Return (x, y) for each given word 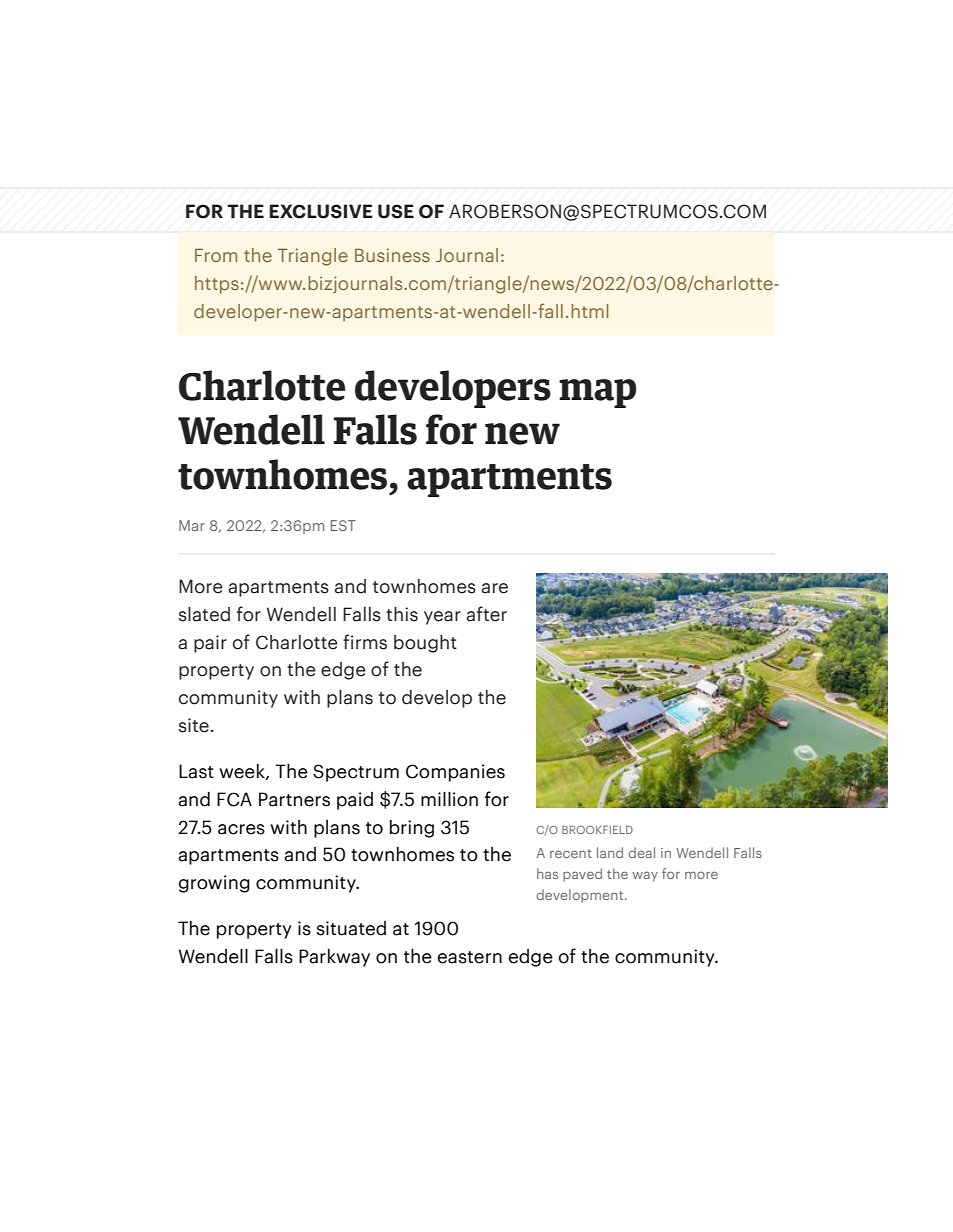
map (597, 393)
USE (396, 211)
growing (214, 884)
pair (210, 644)
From (216, 255)
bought (425, 644)
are (494, 588)
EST (343, 525)
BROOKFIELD (597, 829)
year (442, 618)
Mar (192, 525)
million (449, 799)
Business (392, 255)
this (402, 614)
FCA (234, 799)
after (486, 614)
